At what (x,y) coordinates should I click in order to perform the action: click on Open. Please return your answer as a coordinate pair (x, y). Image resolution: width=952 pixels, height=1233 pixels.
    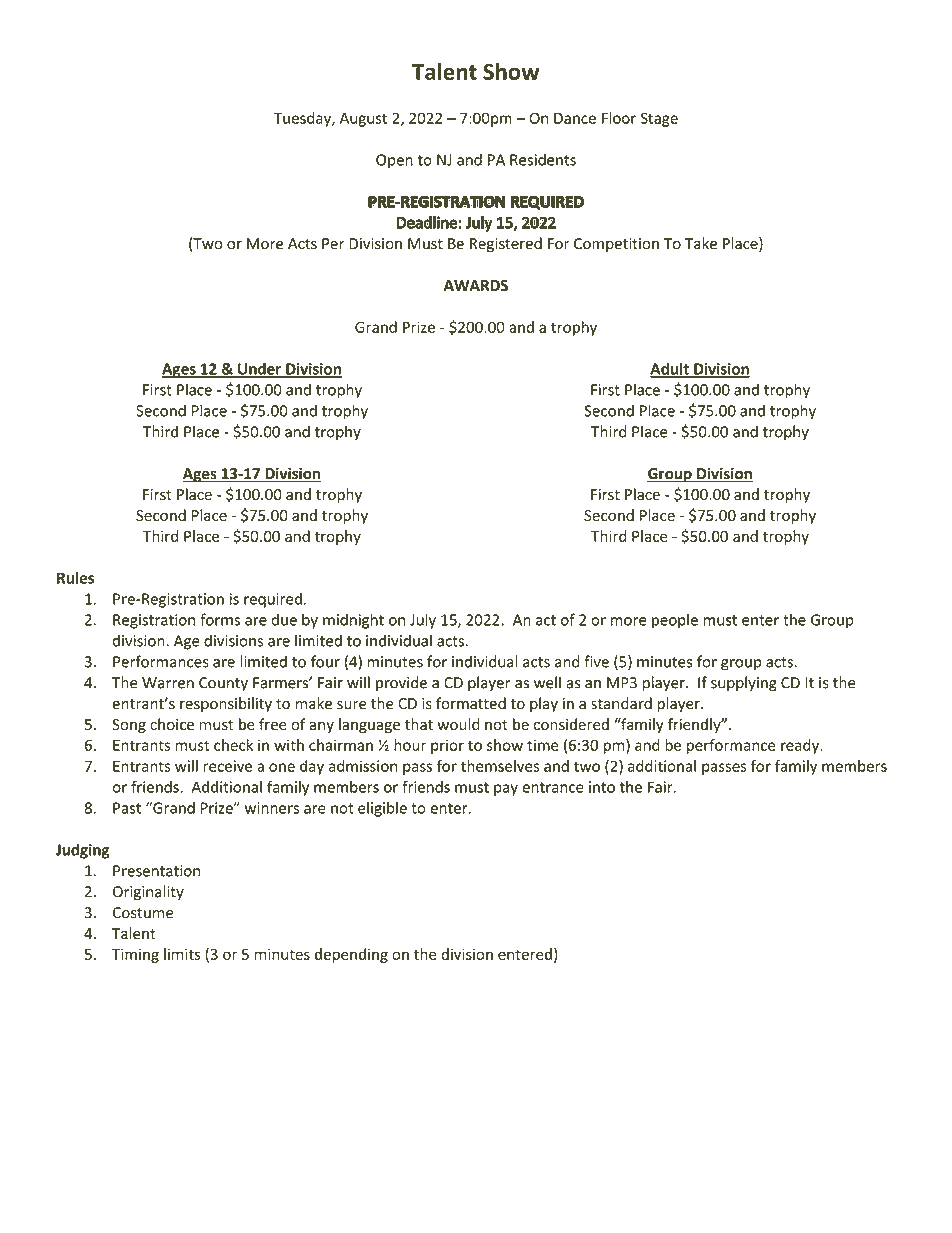
    Looking at the image, I should click on (394, 161).
